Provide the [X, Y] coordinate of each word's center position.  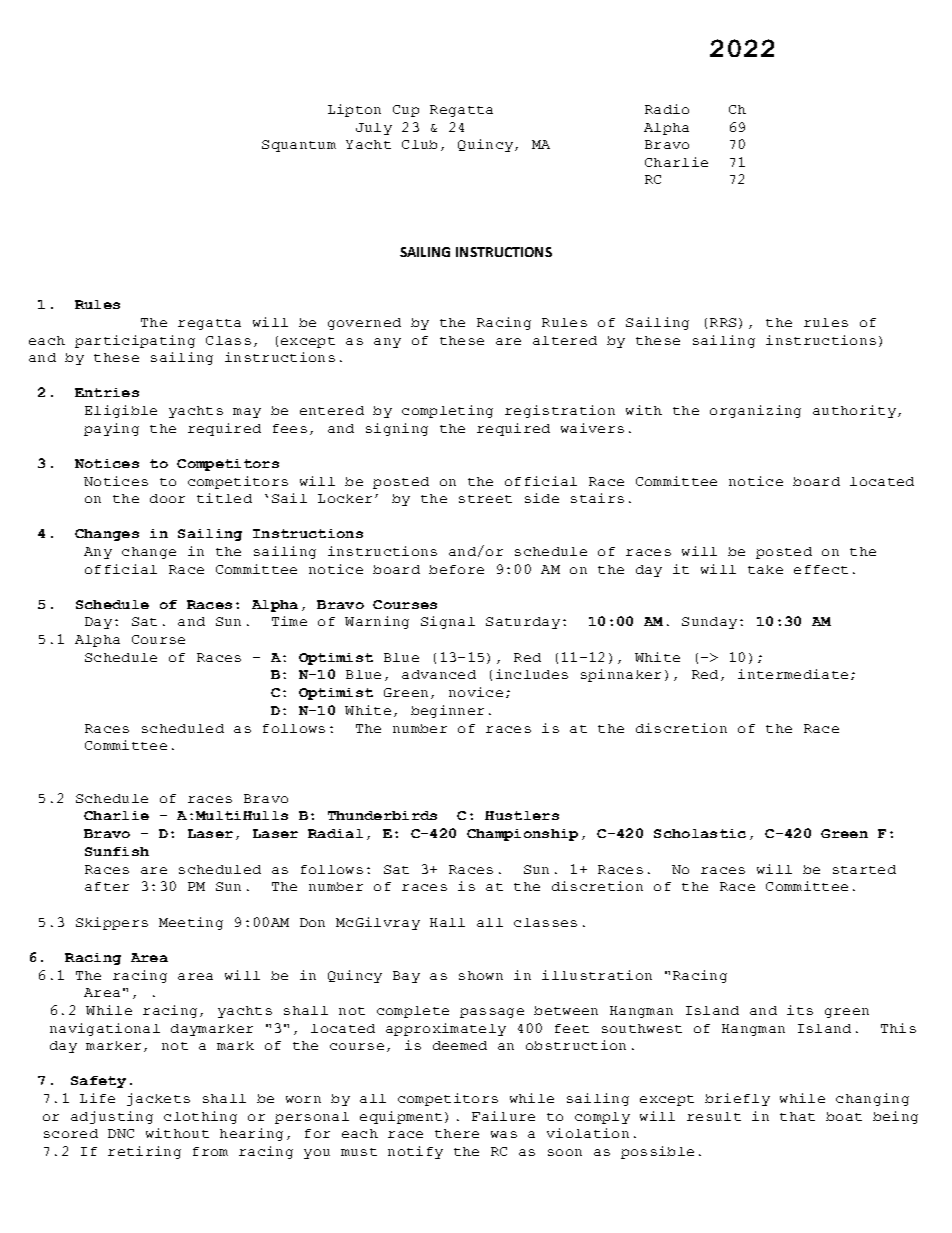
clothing [200, 1117]
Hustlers [522, 815]
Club [419, 144]
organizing [755, 411]
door [167, 498]
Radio [667, 109]
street [485, 499]
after [107, 886]
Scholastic [700, 833]
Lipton [354, 110]
